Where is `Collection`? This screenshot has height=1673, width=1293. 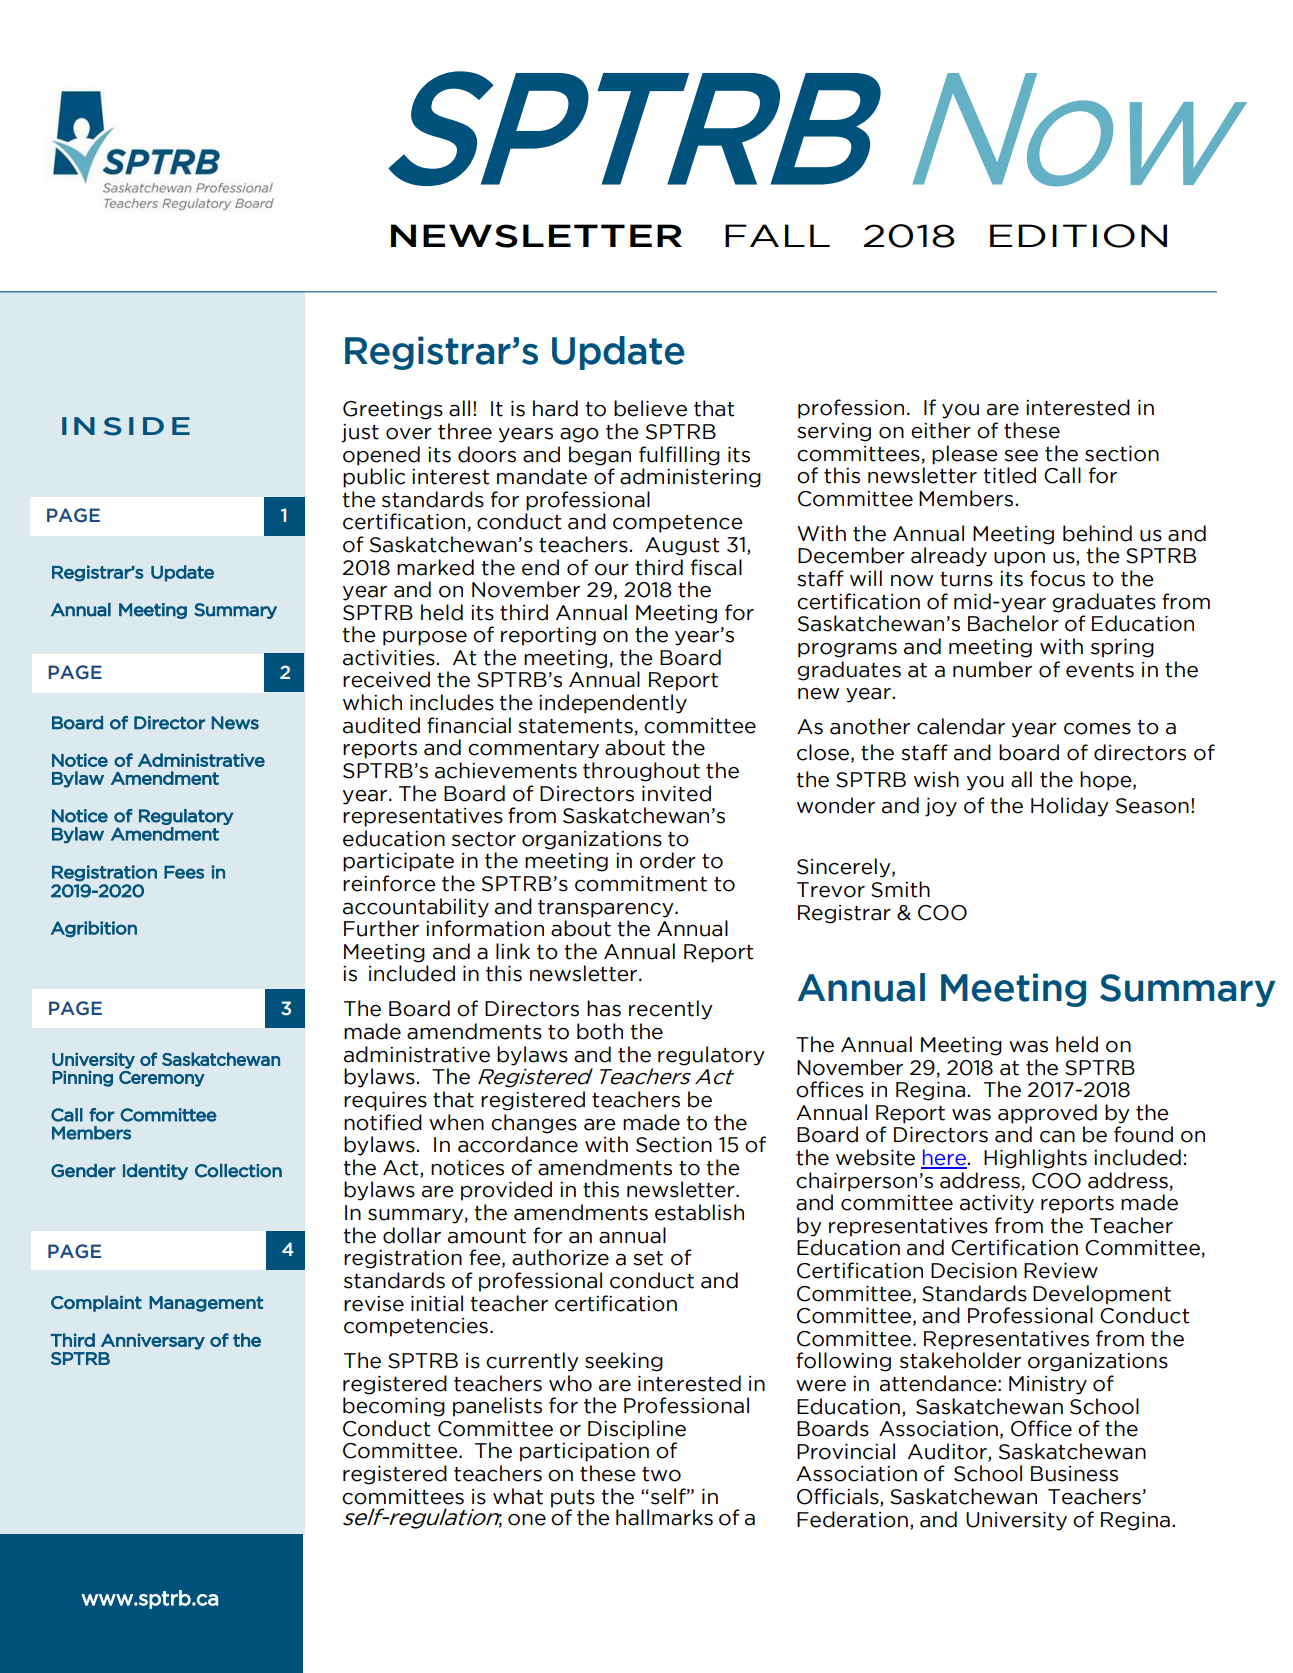
Collection is located at coordinates (238, 1171).
